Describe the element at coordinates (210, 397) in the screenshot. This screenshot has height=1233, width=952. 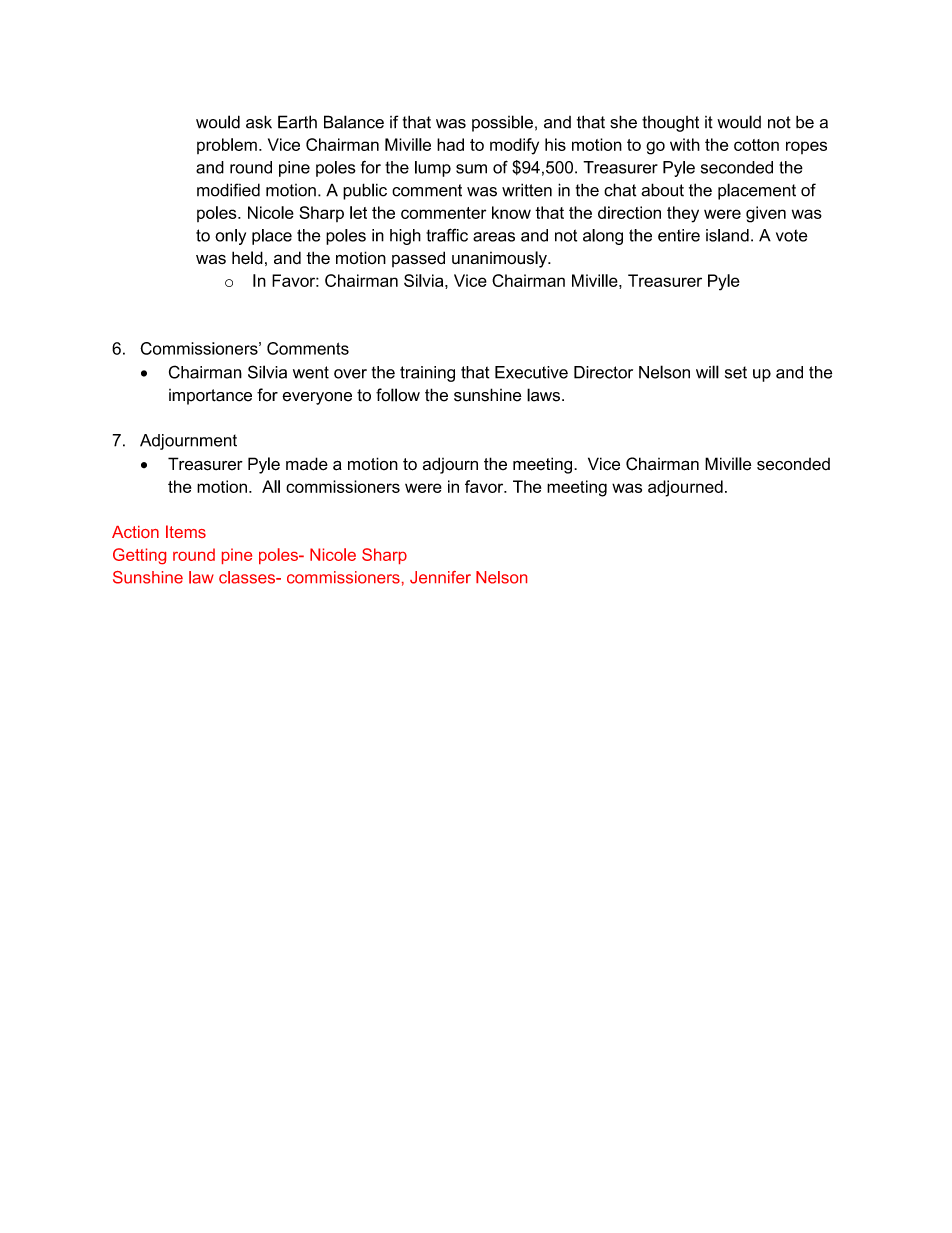
I see `importance` at that location.
